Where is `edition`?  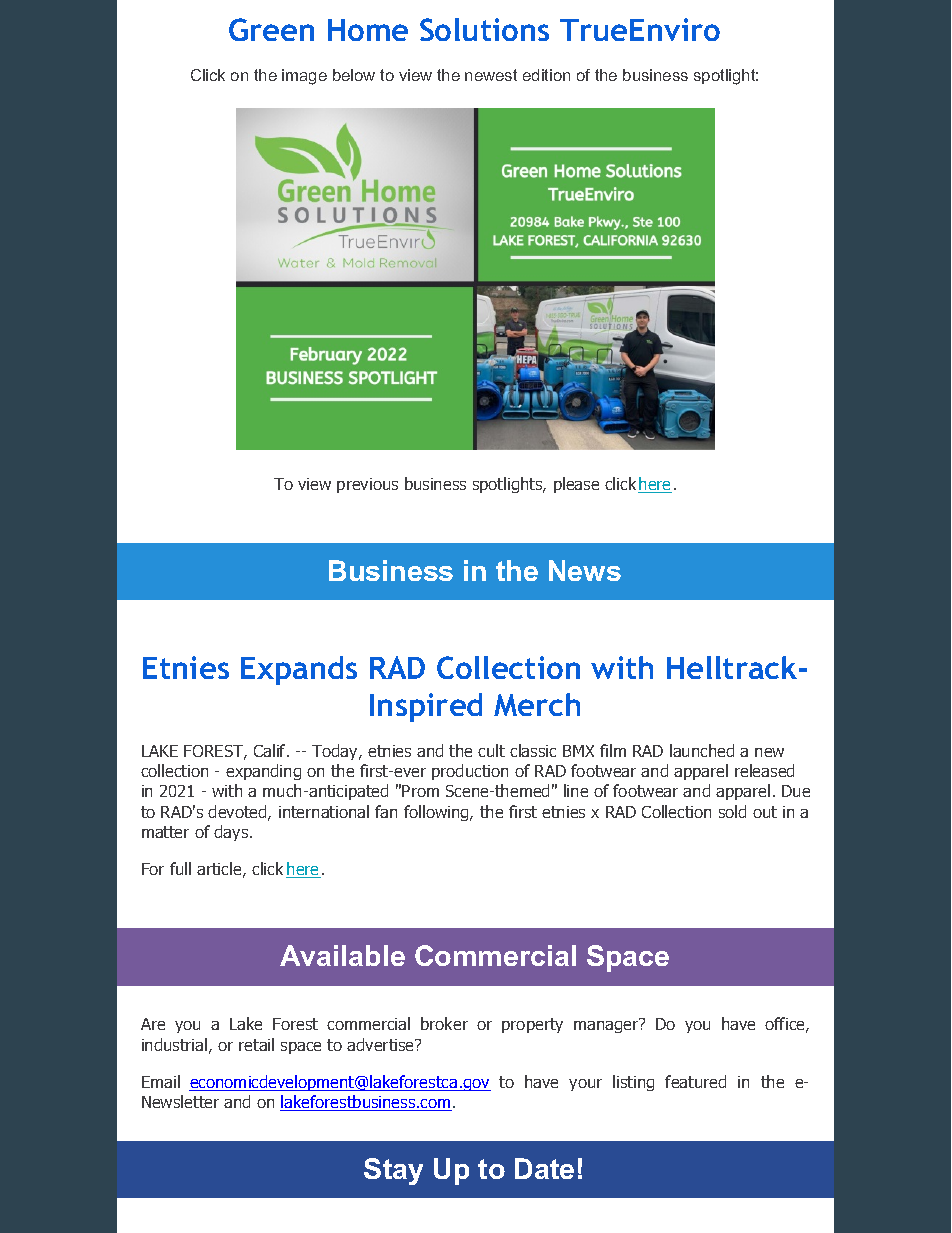 edition is located at coordinates (546, 75).
